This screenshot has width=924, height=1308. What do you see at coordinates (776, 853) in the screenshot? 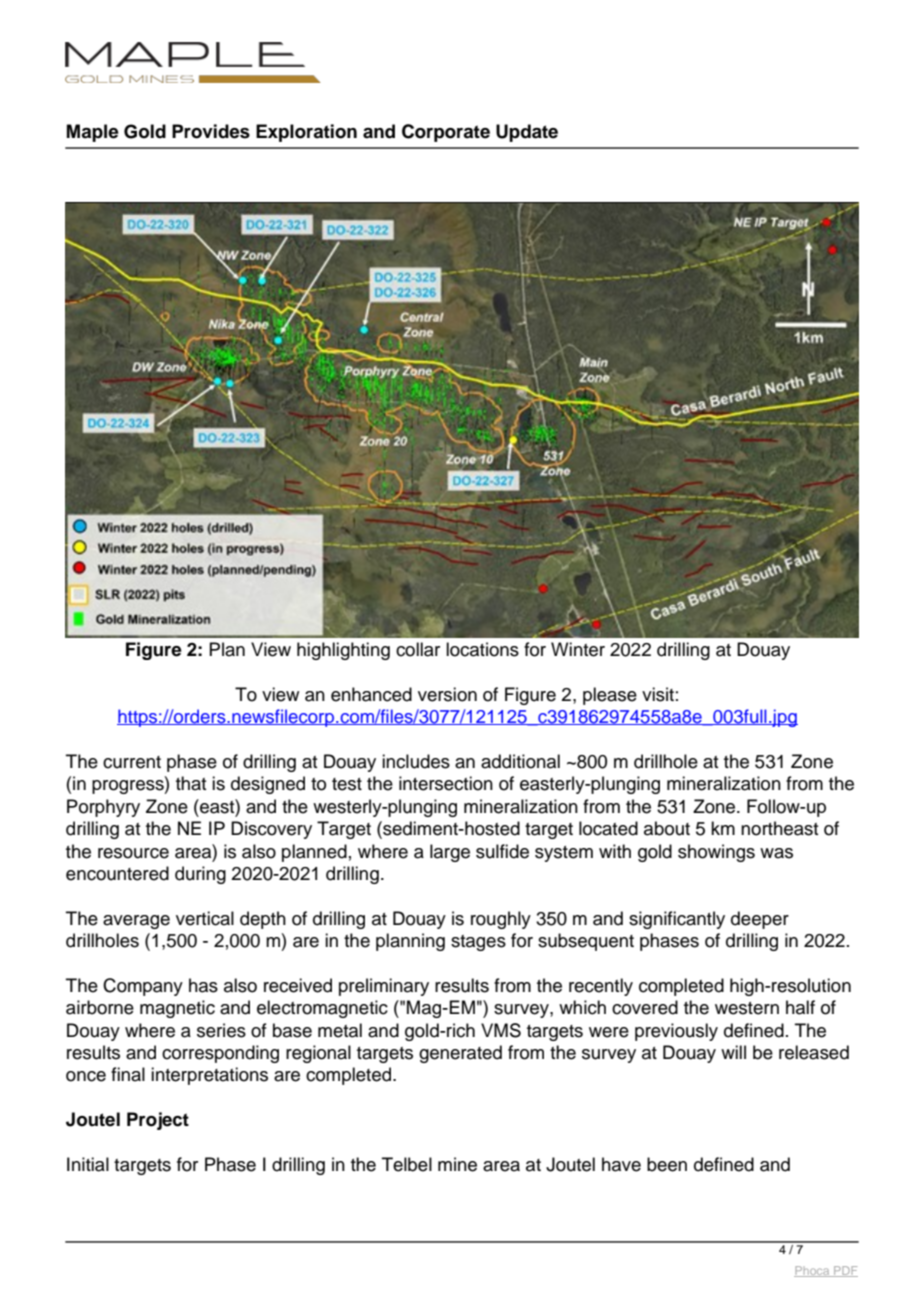
I see `was` at bounding box center [776, 853].
